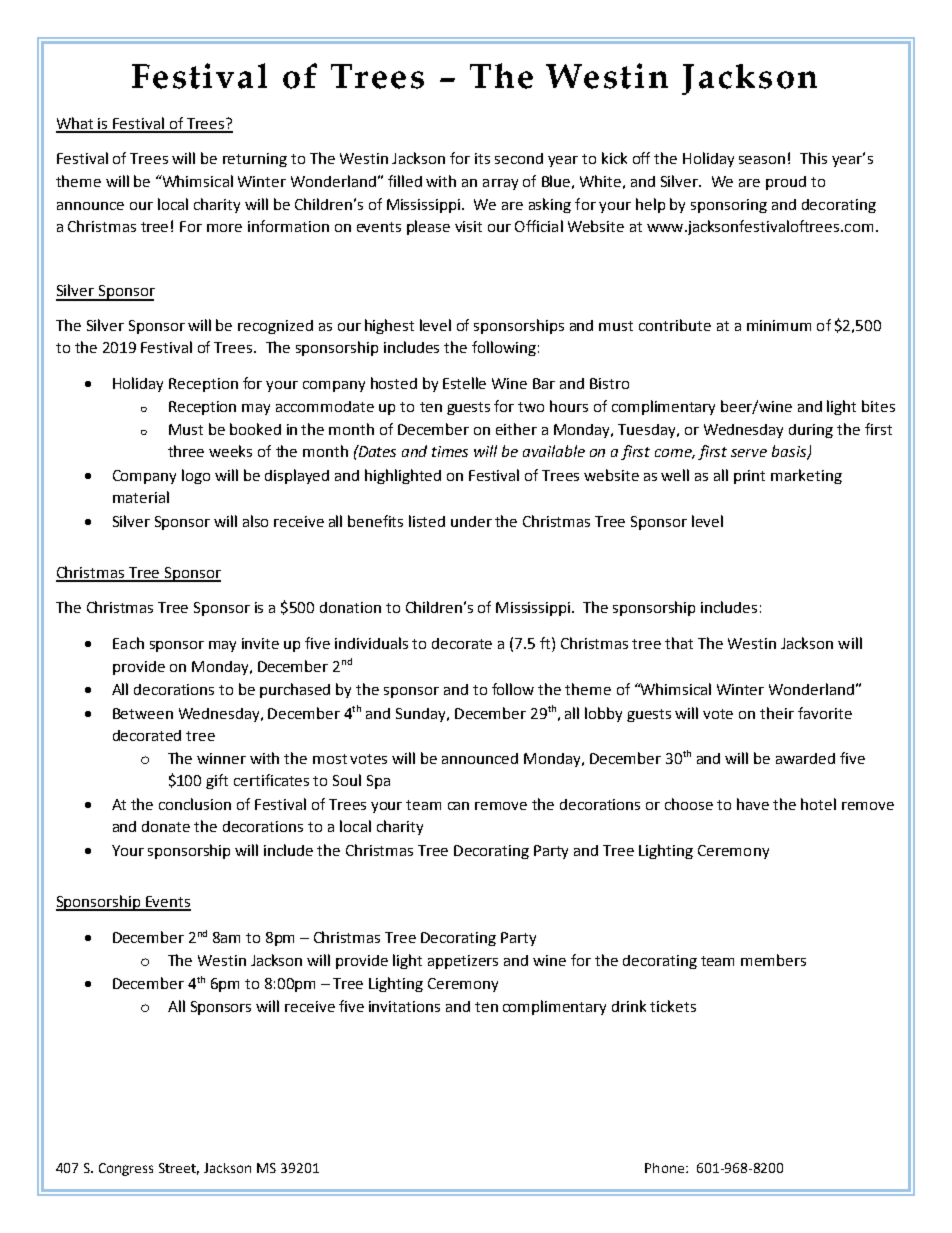 The image size is (952, 1233). I want to click on Phone, so click(666, 1168).
